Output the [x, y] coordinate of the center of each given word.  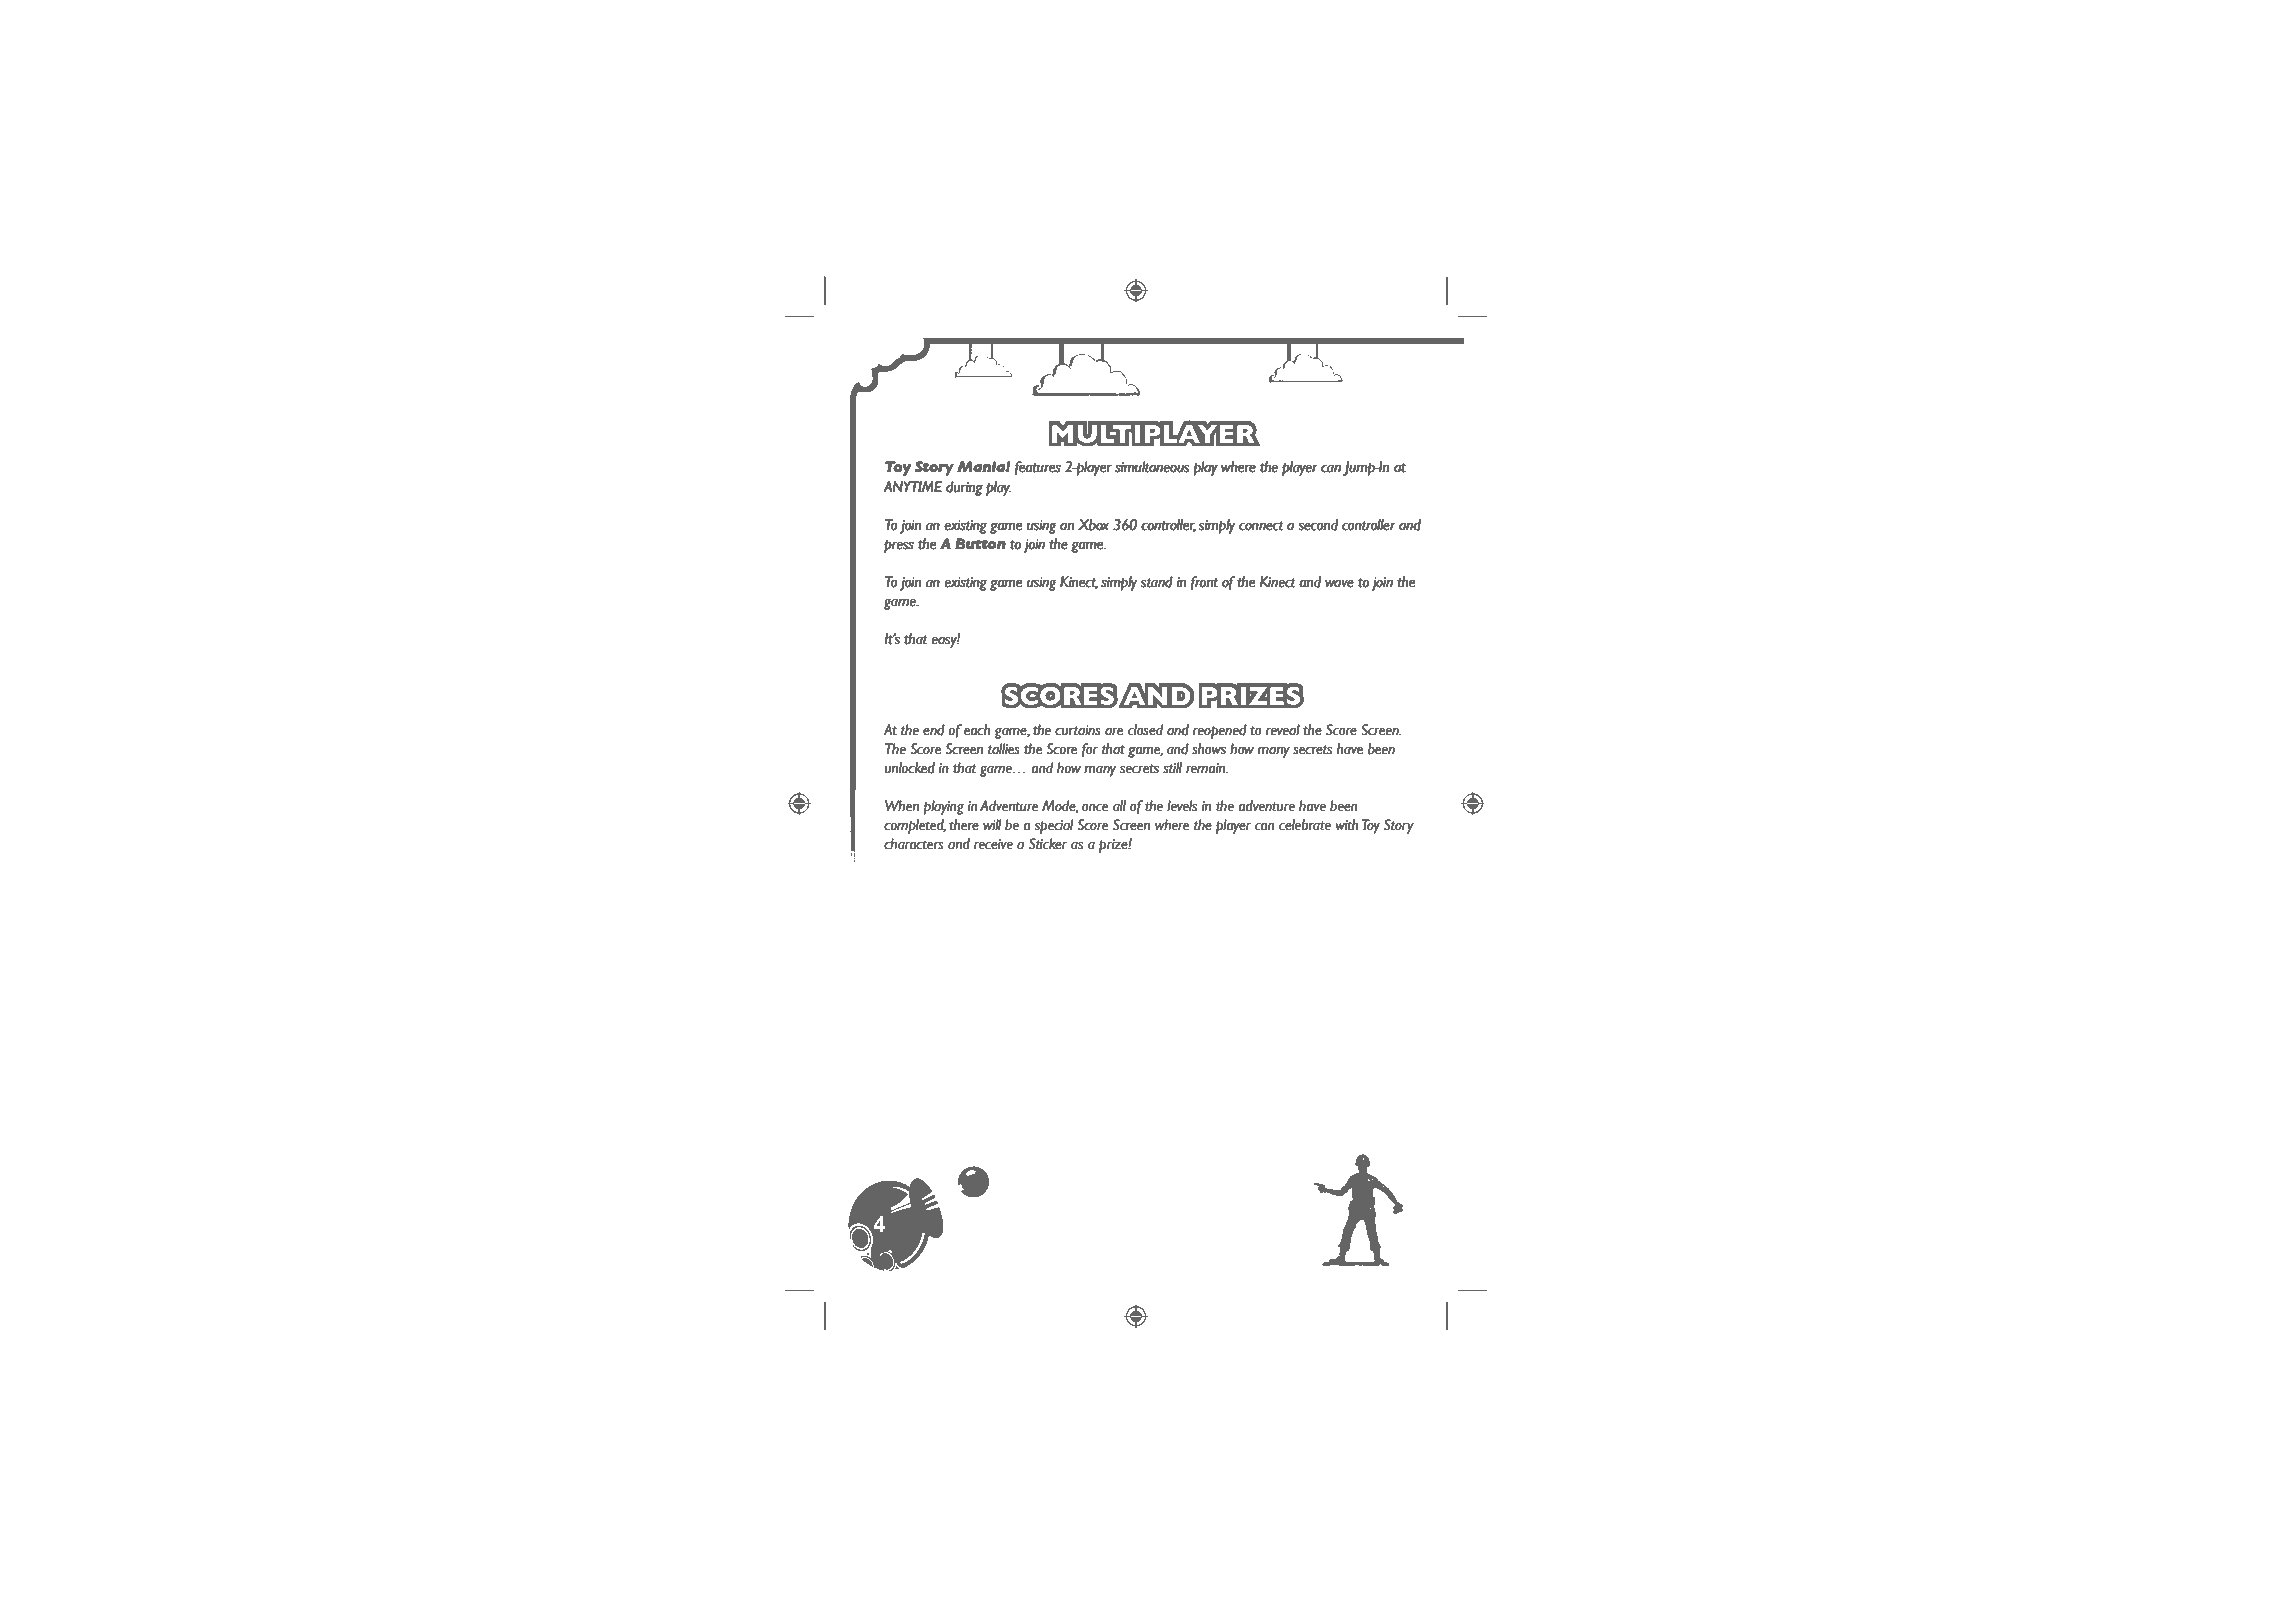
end [934, 730]
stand [1157, 582]
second [1318, 525]
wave [1339, 584]
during [964, 488]
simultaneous [1152, 466]
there [964, 825]
